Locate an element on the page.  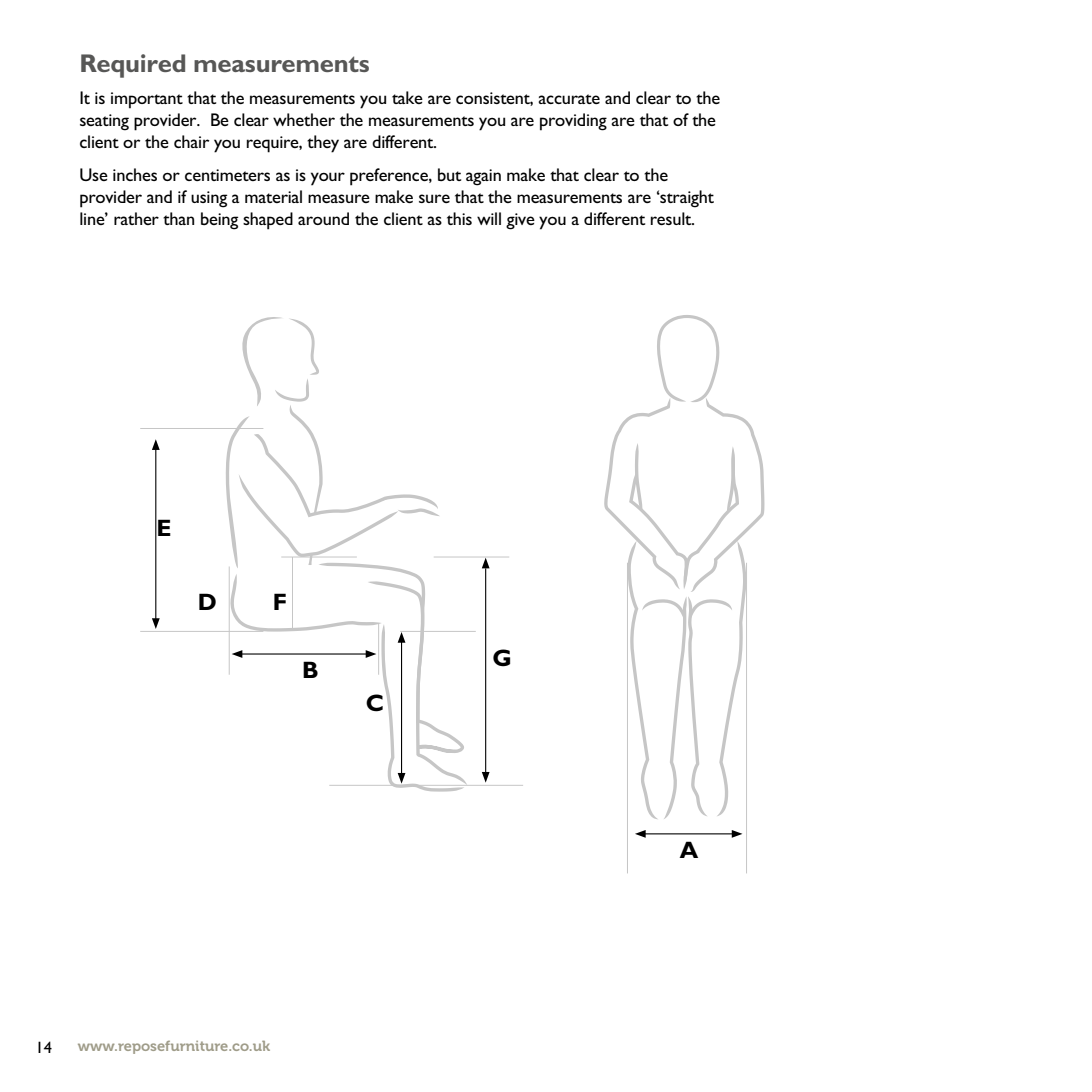
important is located at coordinates (147, 100).
